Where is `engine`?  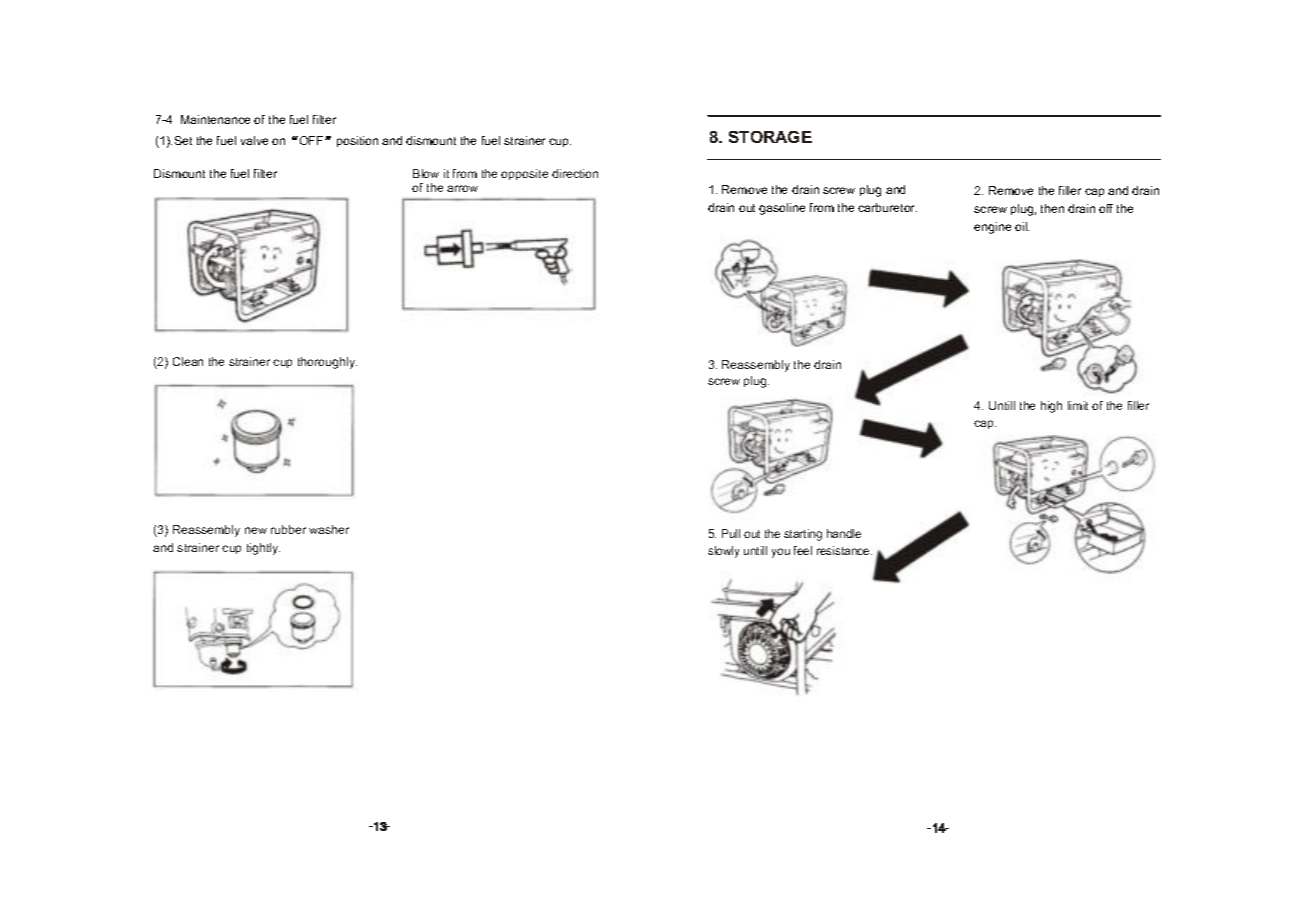 engine is located at coordinates (992, 228).
